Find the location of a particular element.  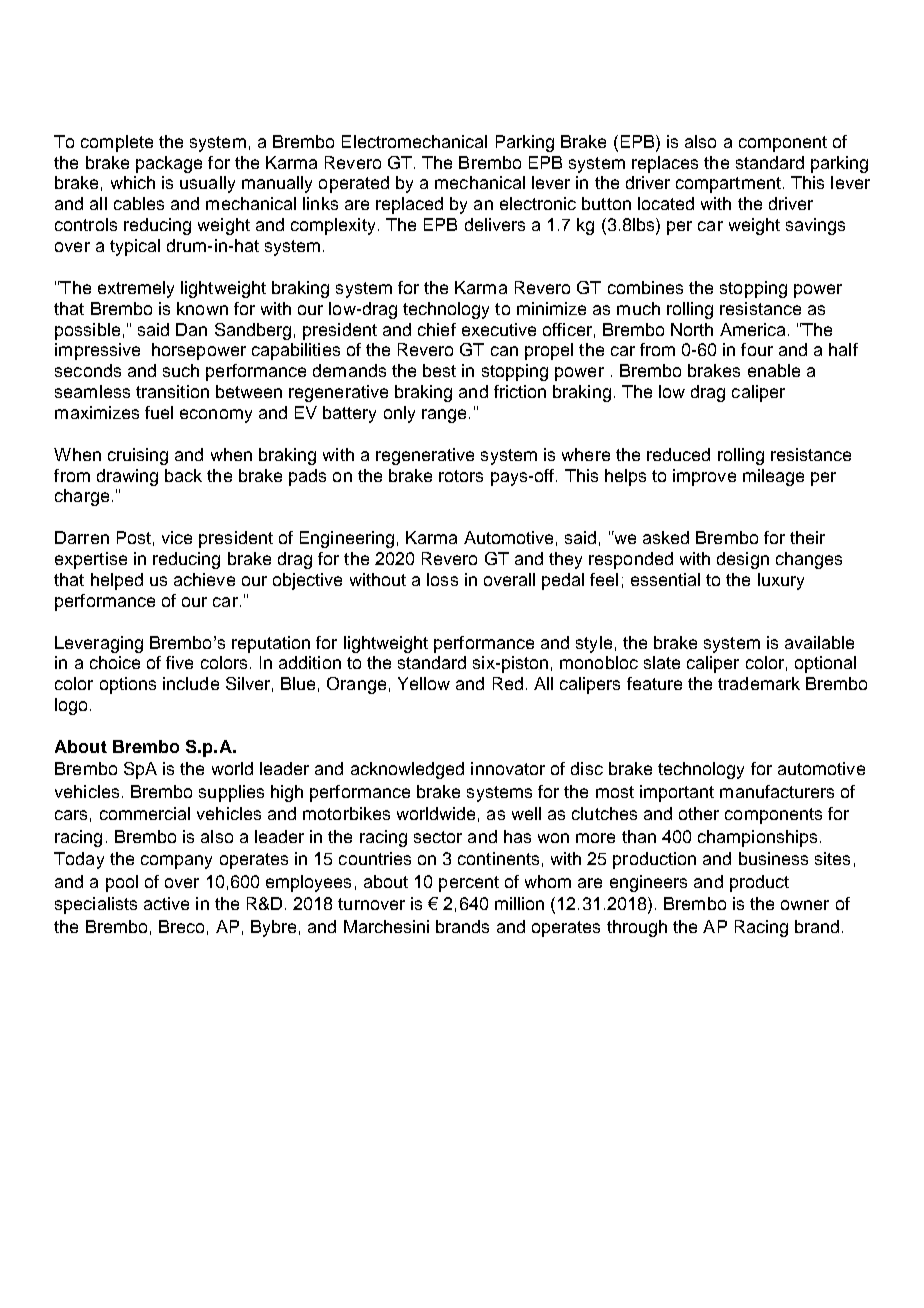

trademark is located at coordinates (759, 683).
